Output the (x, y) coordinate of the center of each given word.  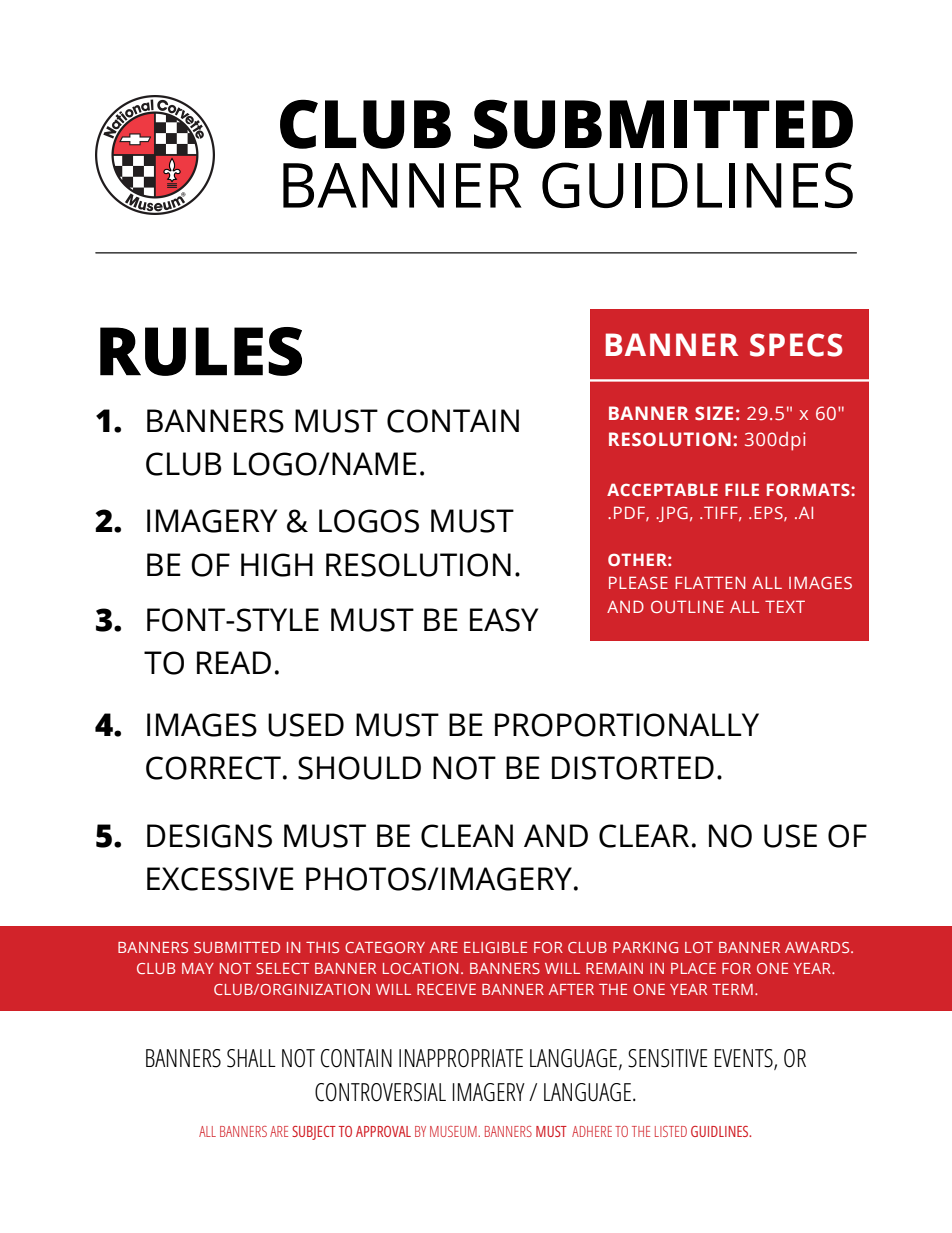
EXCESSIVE (220, 879)
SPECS (796, 345)
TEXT (785, 606)
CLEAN (467, 836)
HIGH (277, 565)
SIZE (714, 413)
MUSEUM (454, 1131)
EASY (504, 620)
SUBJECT (314, 1133)
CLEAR (644, 836)
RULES (201, 351)
